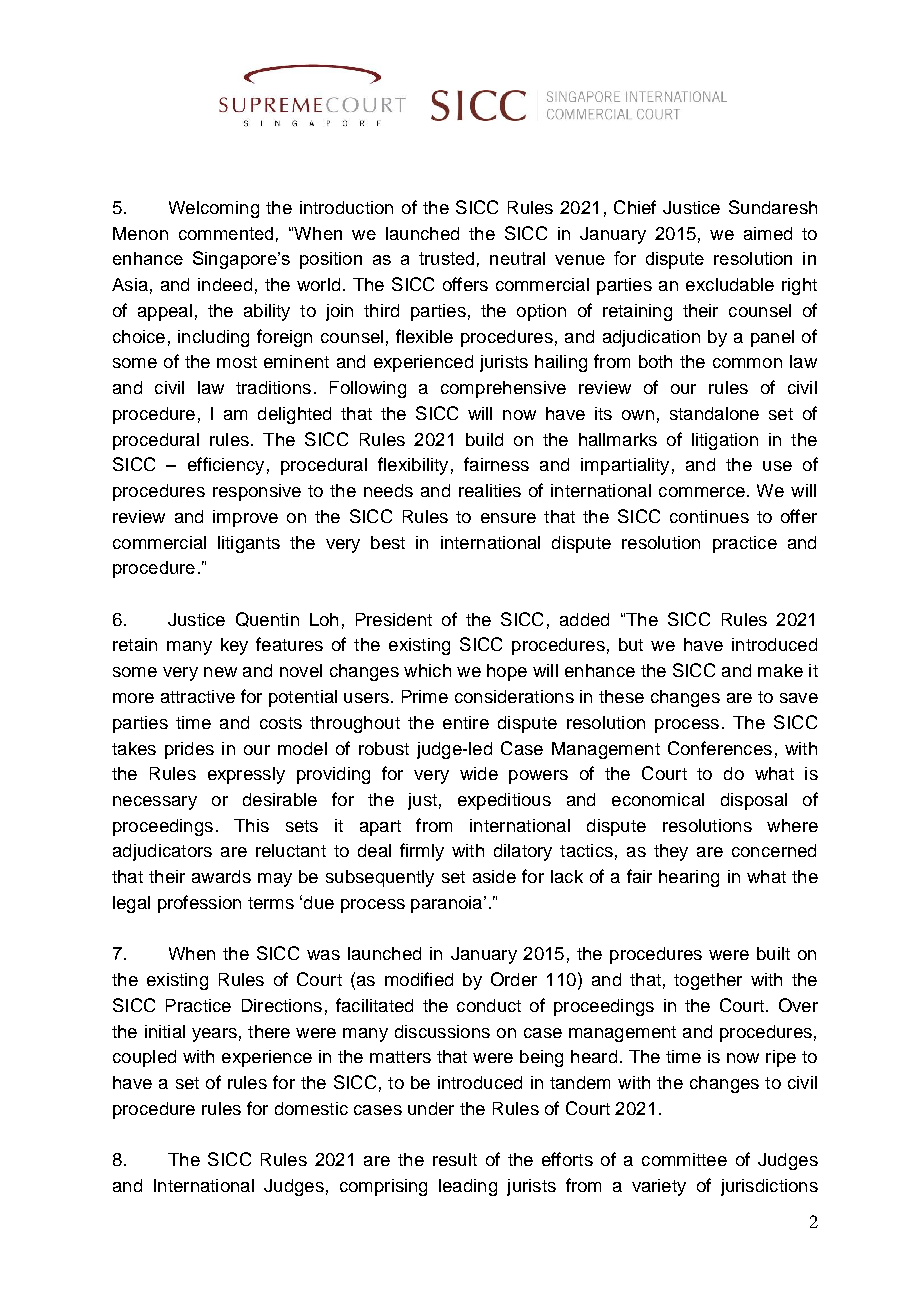 This screenshot has width=924, height=1309. Describe the element at coordinates (198, 696) in the screenshot. I see `attractive` at that location.
